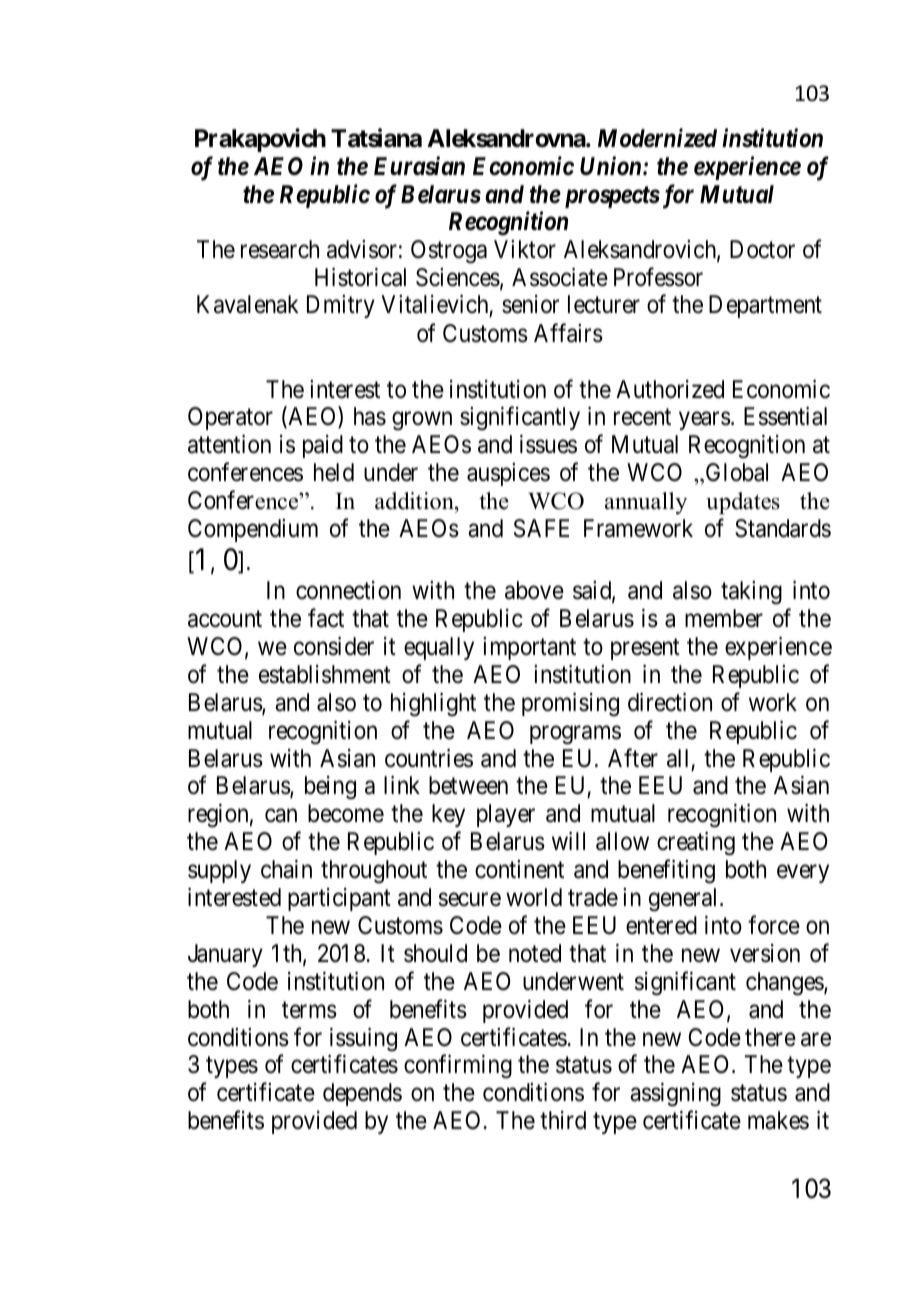  I want to click on Modernized, so click(657, 138).
